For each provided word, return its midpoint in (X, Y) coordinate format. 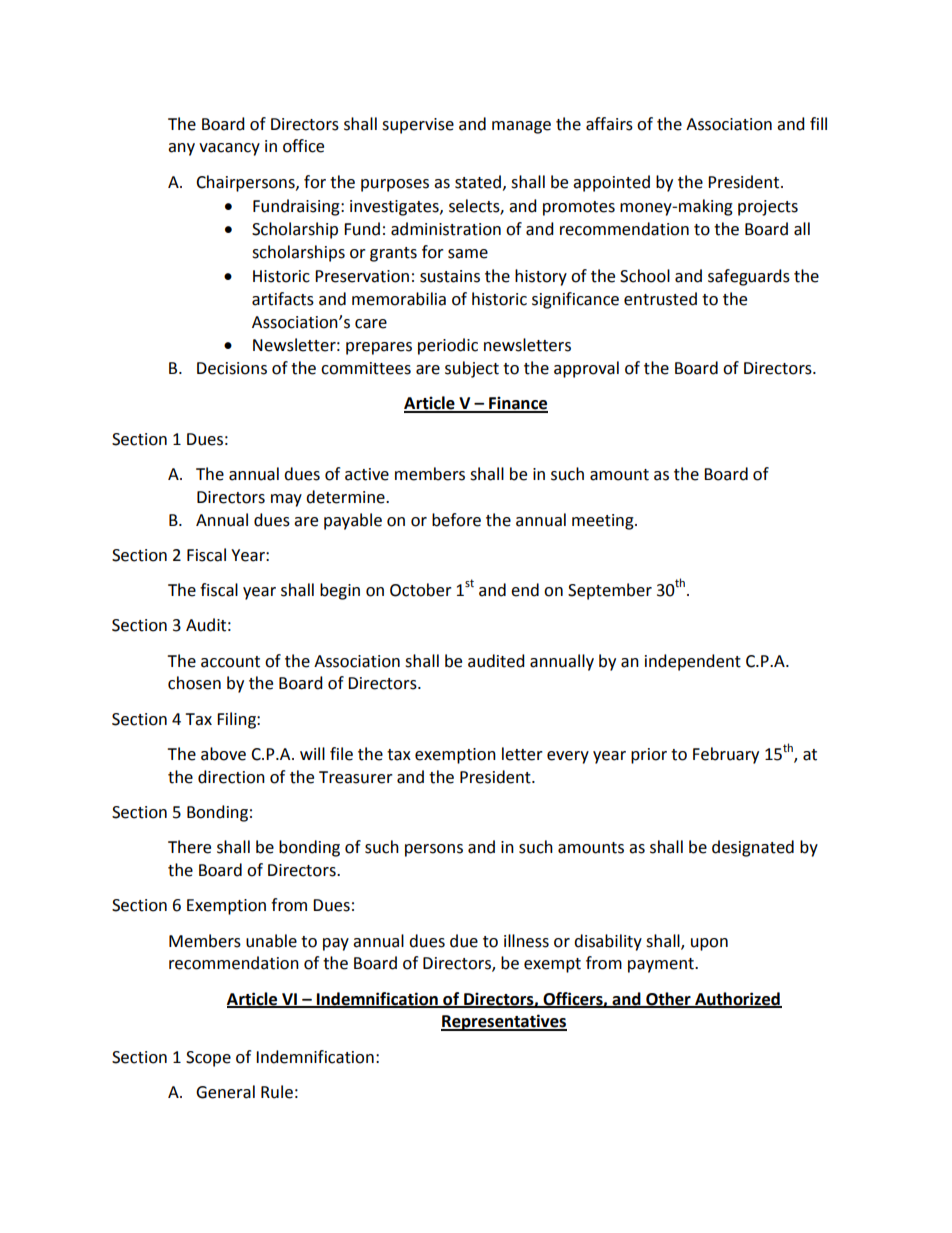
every (568, 757)
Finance (517, 404)
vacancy (229, 149)
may (286, 500)
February (726, 755)
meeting (604, 522)
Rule (277, 1092)
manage (521, 127)
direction (231, 777)
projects (768, 208)
